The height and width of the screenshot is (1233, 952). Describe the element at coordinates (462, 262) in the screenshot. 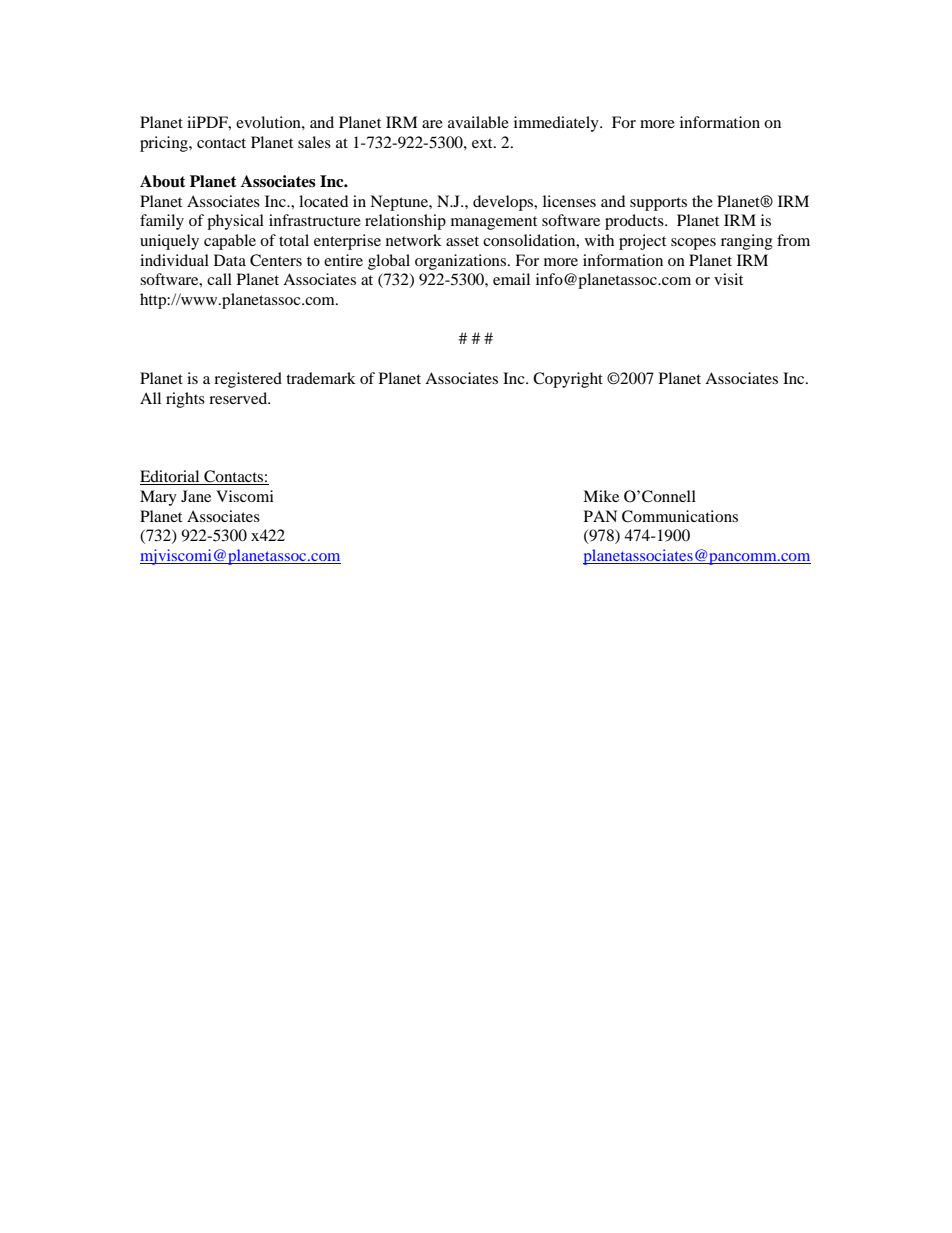

I see `organizations` at that location.
